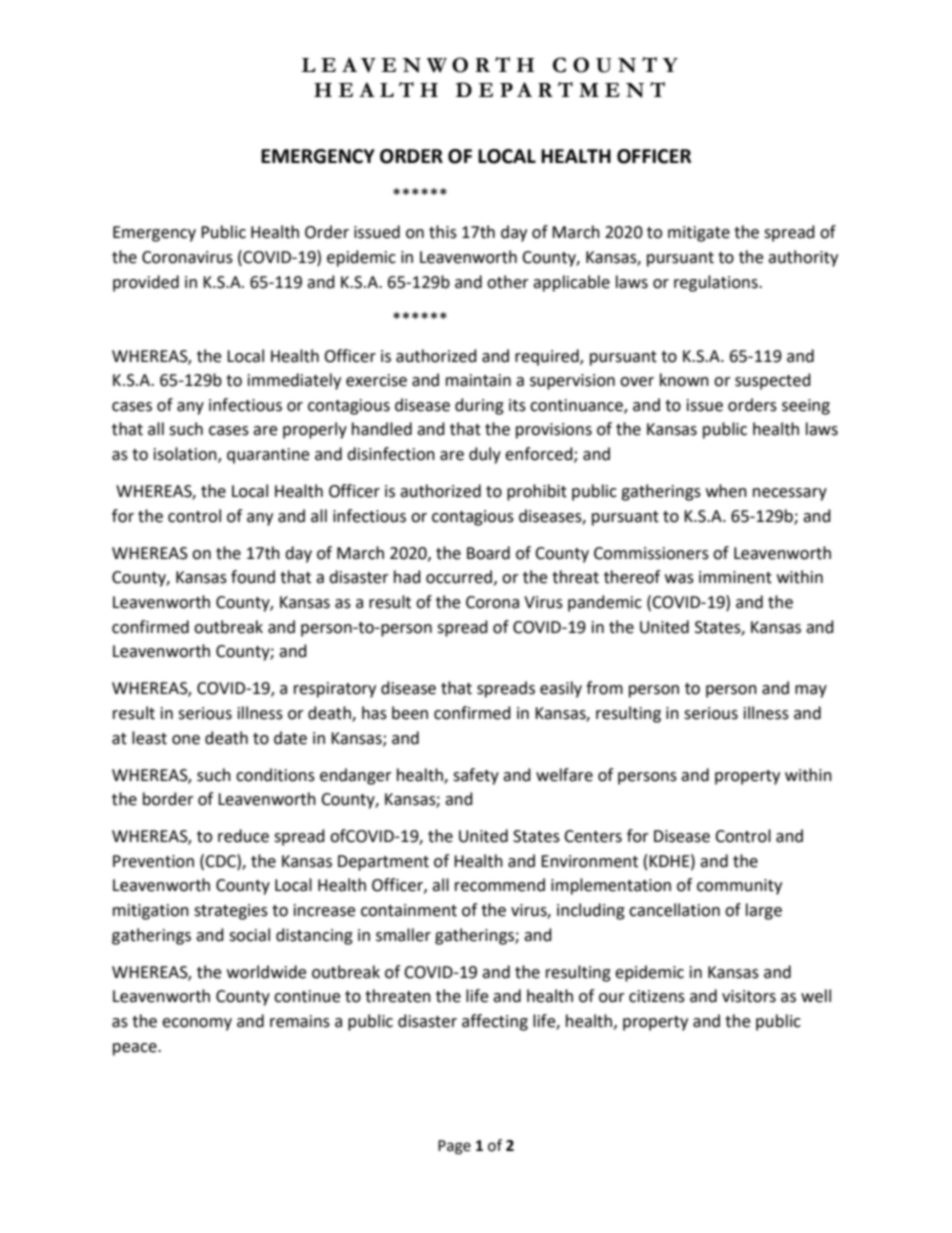 Image resolution: width=952 pixels, height=1233 pixels. What do you see at coordinates (508, 282) in the screenshot?
I see `other` at bounding box center [508, 282].
